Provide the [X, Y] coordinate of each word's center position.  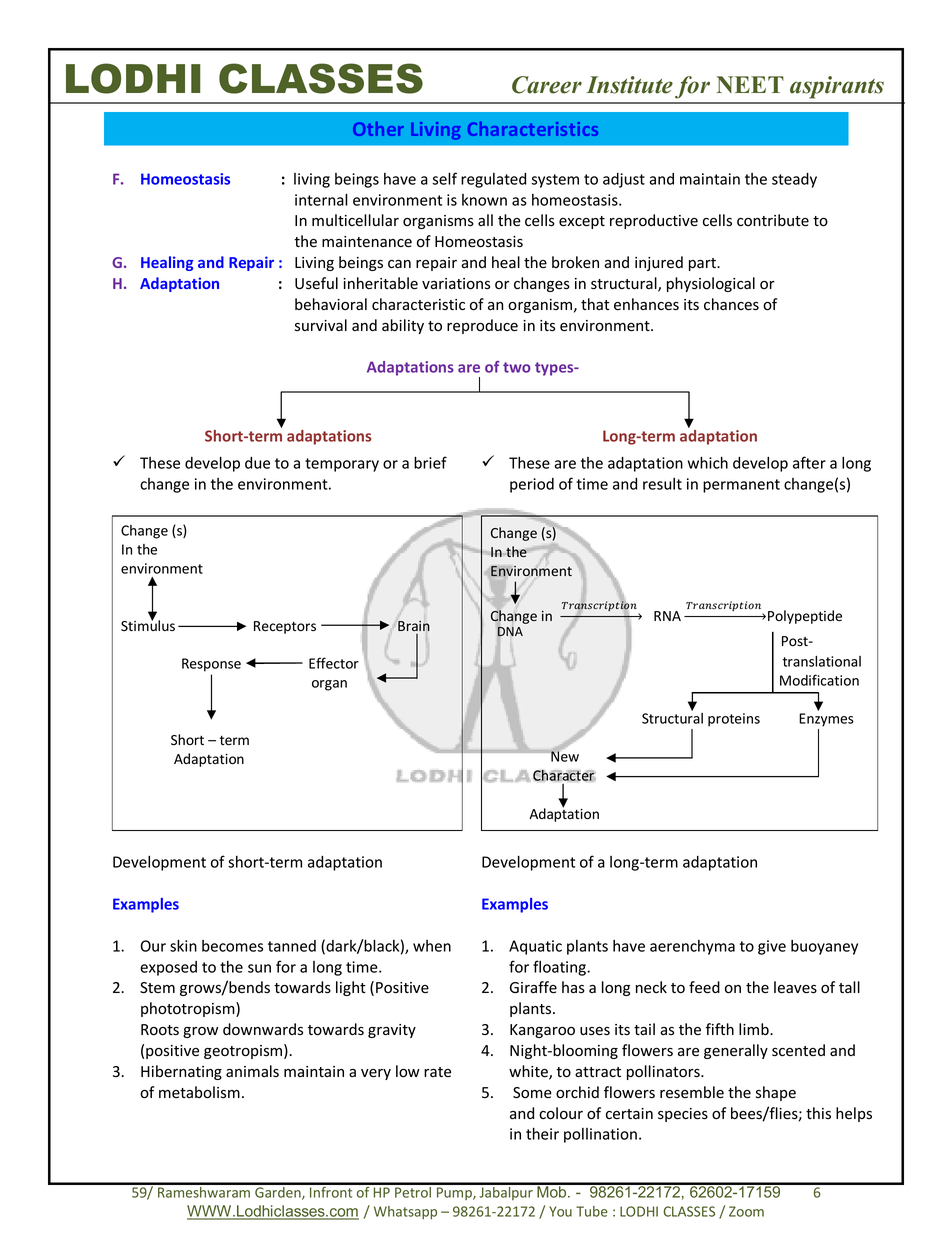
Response [211, 665]
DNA [510, 632]
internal [321, 199]
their [542, 1133]
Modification [819, 680]
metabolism [199, 1092]
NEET [750, 84]
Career [547, 85]
